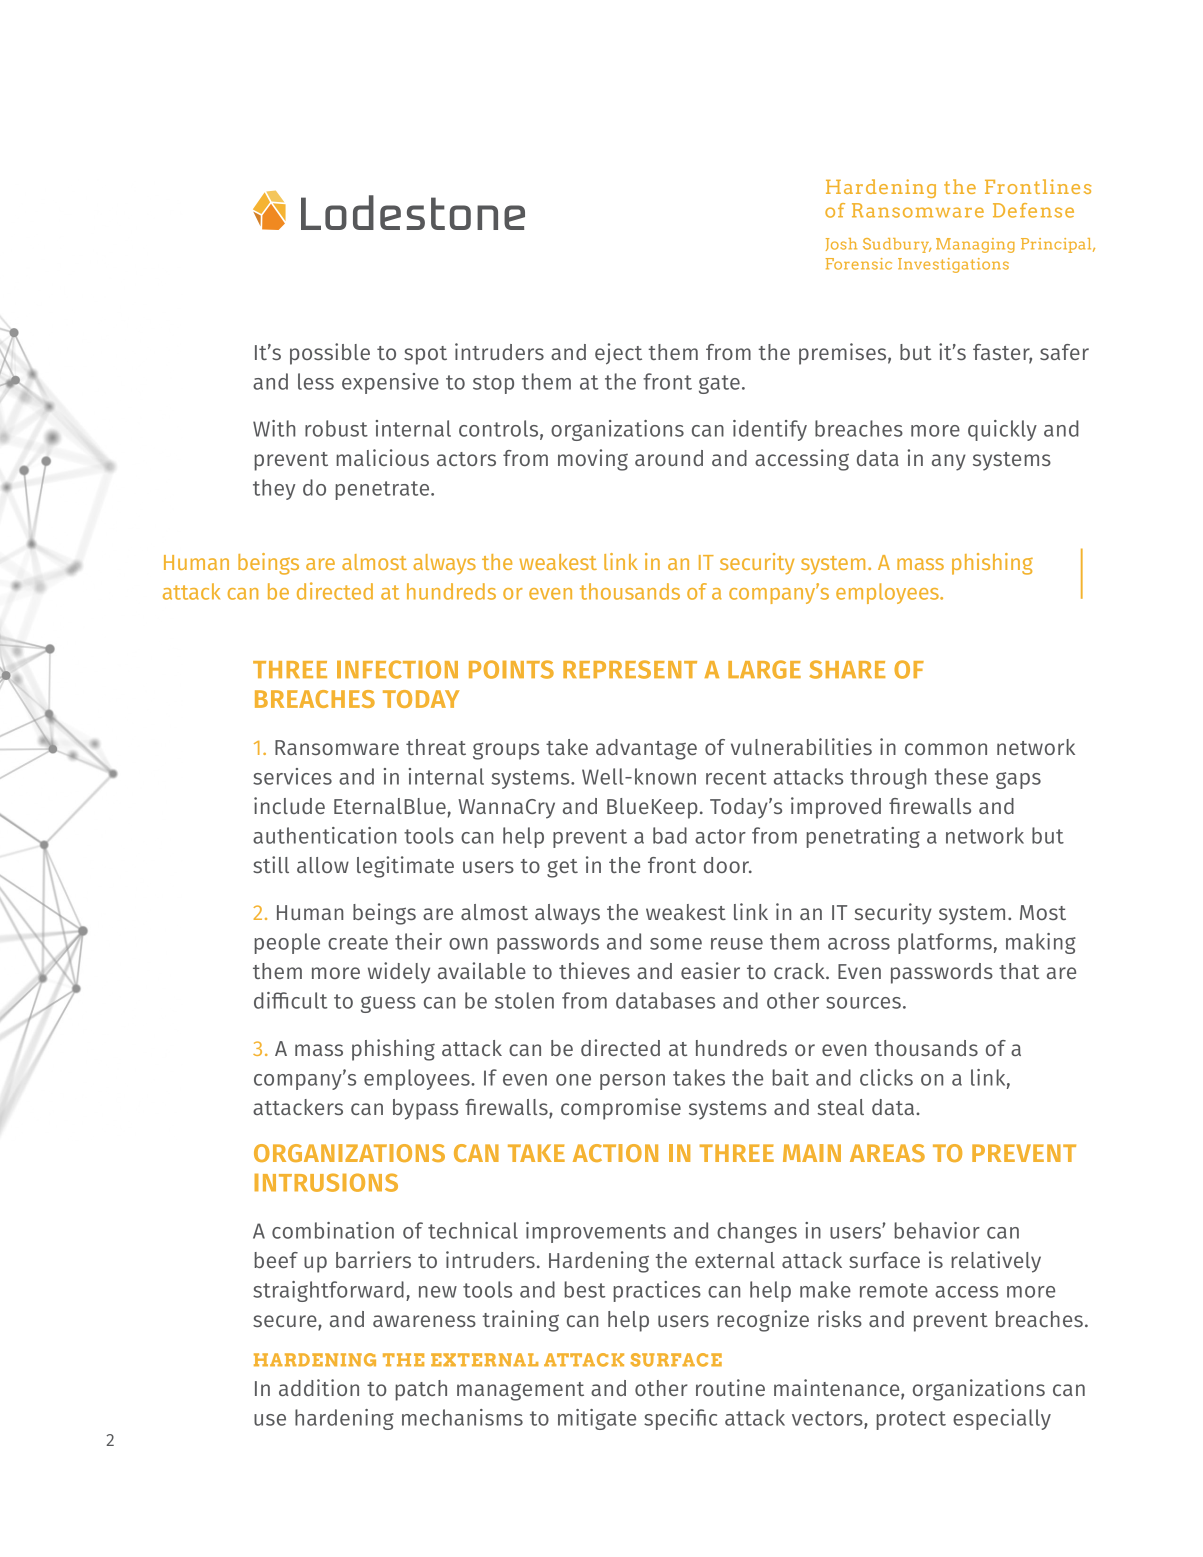 The image size is (1203, 1557). What do you see at coordinates (1019, 971) in the document?
I see `that` at bounding box center [1019, 971].
